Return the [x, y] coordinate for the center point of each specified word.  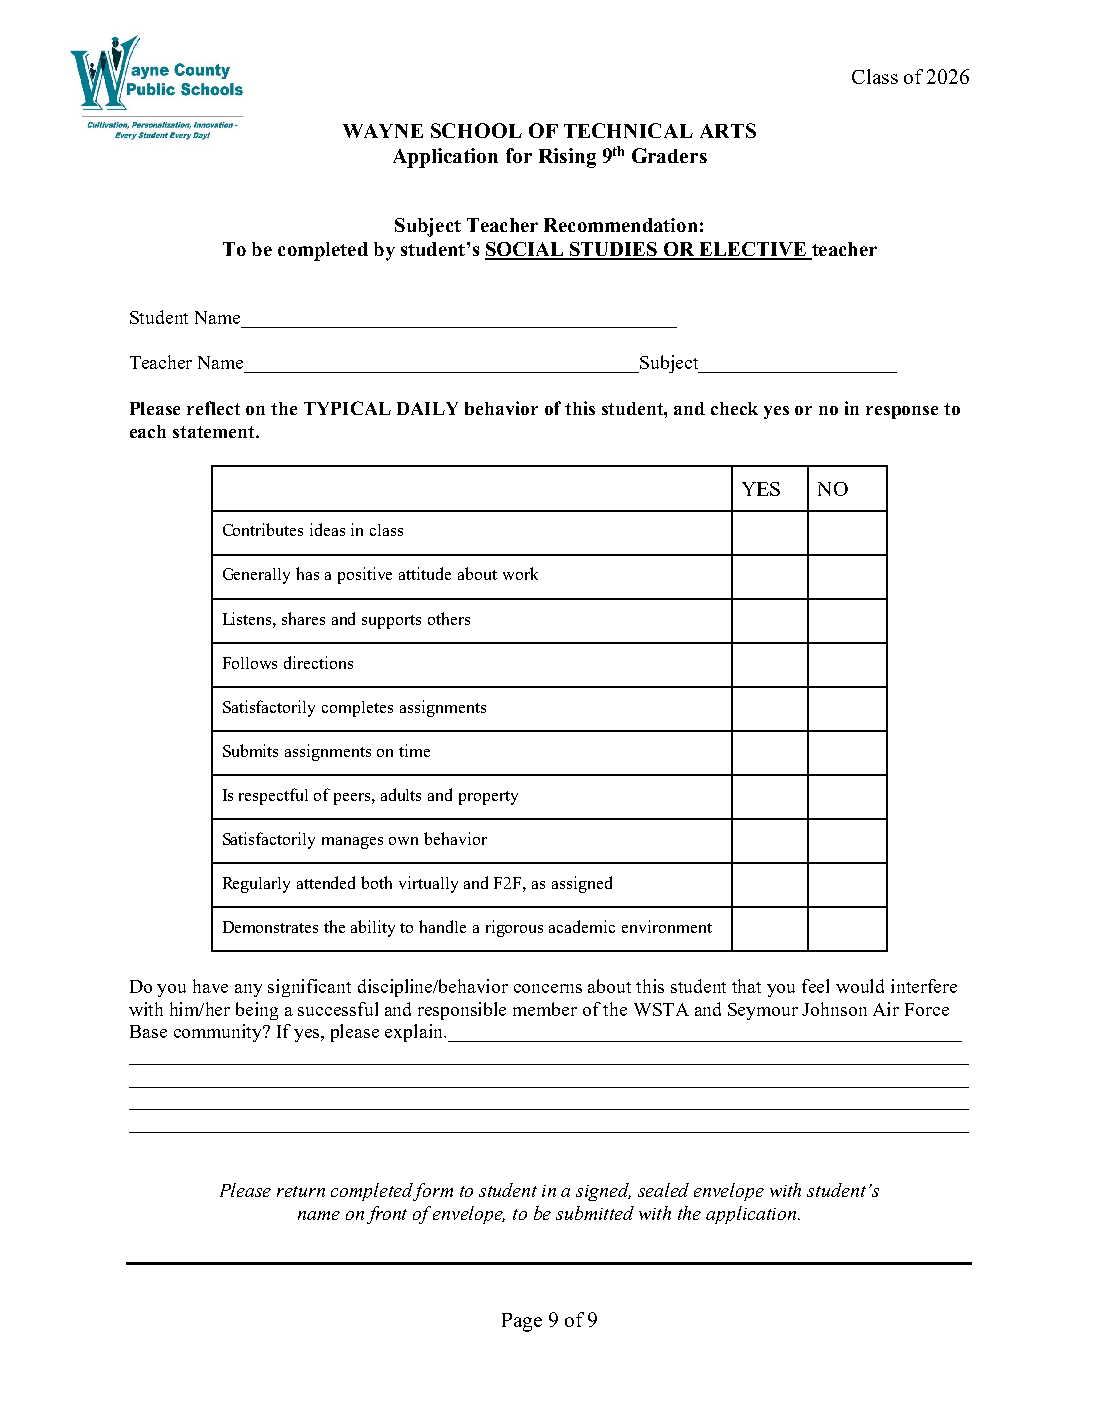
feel [815, 986]
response [902, 412]
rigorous [514, 928]
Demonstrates [270, 927]
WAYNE [383, 131]
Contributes [263, 529]
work [520, 573]
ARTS [728, 130]
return [301, 1191]
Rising [567, 158]
